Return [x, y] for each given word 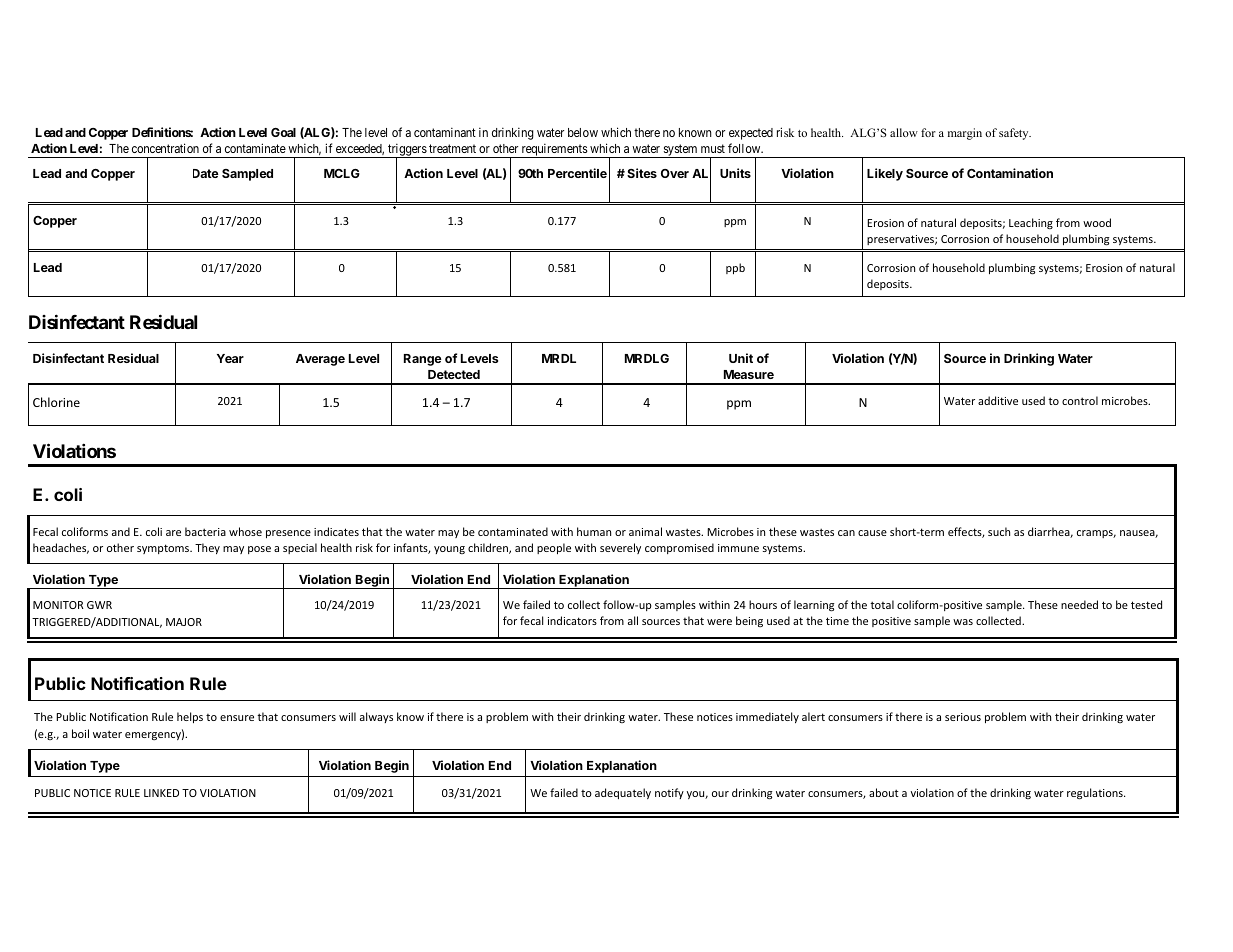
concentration [165, 148]
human [594, 531]
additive [998, 400]
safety [1015, 134]
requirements [554, 150]
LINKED [161, 793]
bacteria [205, 531]
